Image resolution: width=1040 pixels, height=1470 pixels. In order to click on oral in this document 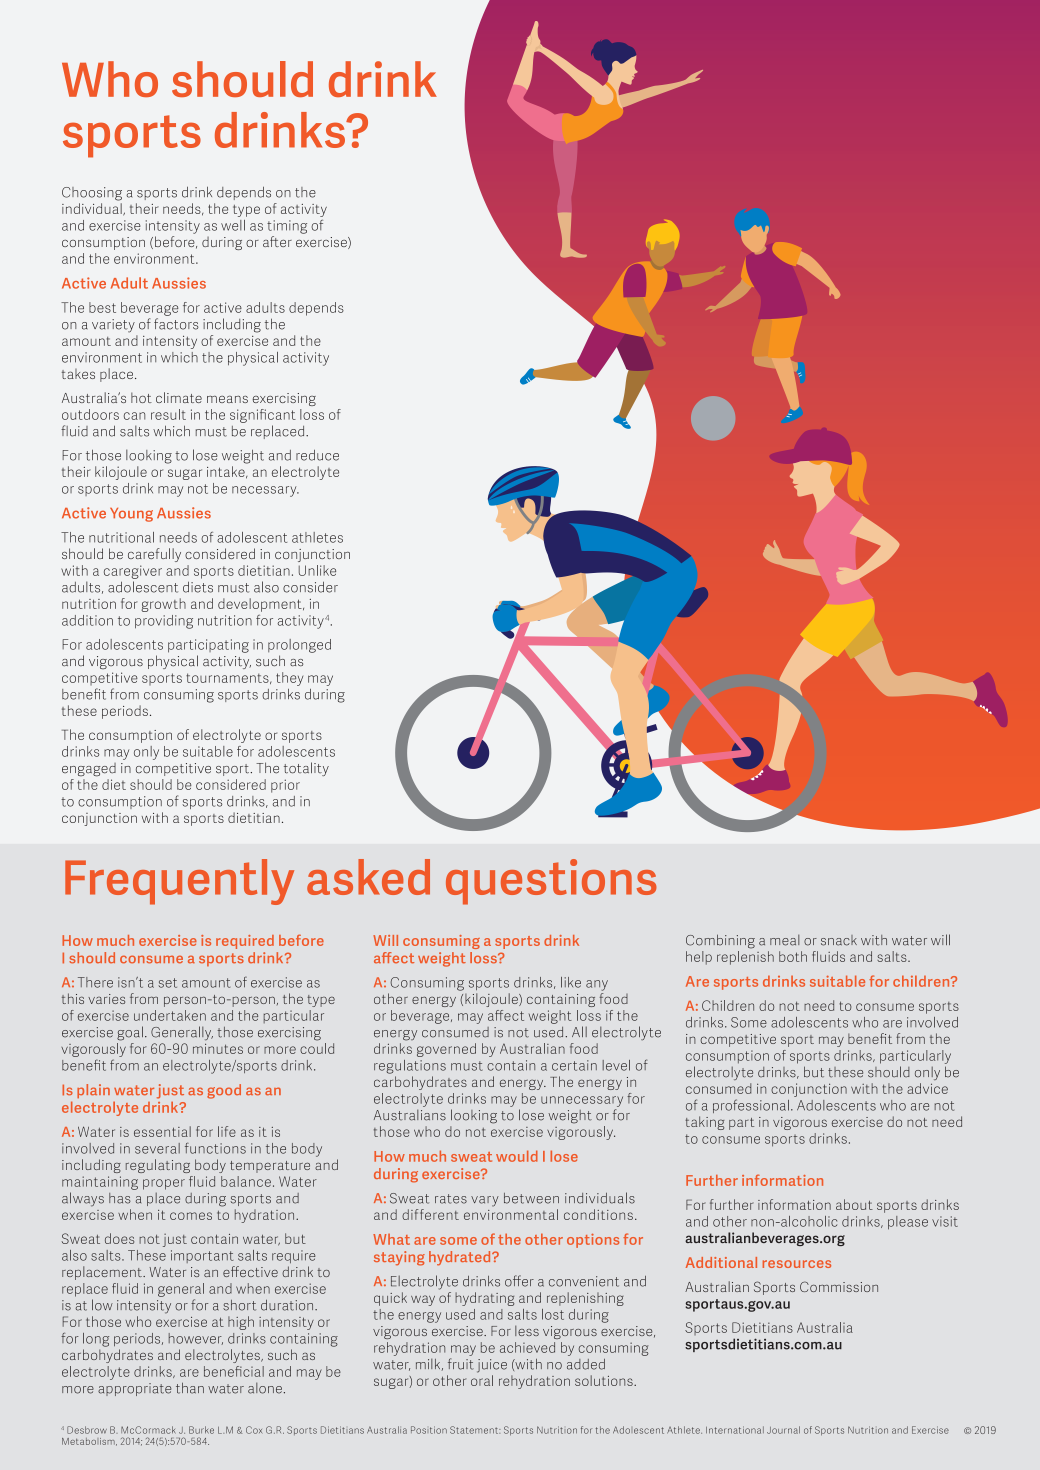, I will do `click(482, 1380)`.
